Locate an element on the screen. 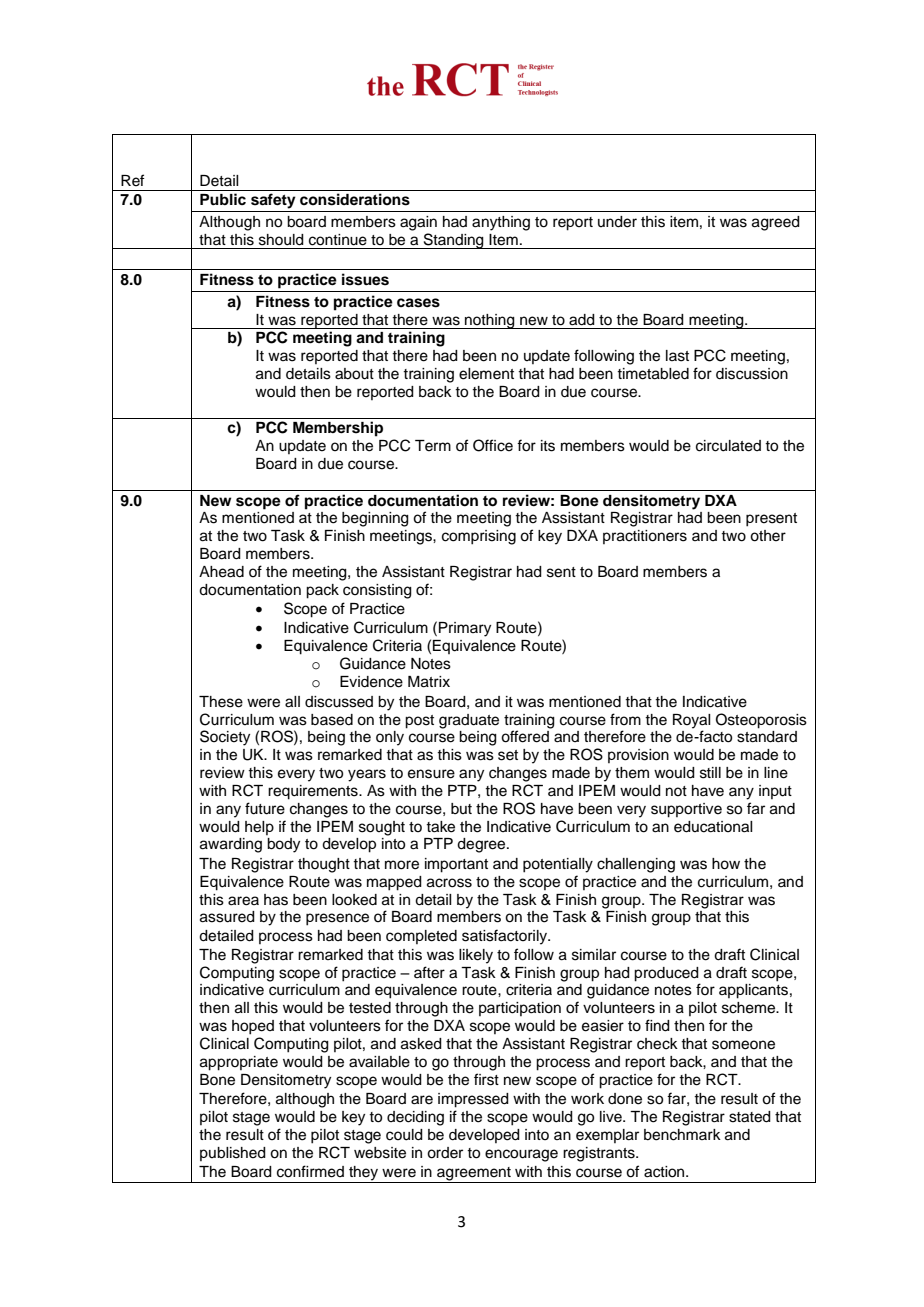  should is located at coordinates (281, 240).
